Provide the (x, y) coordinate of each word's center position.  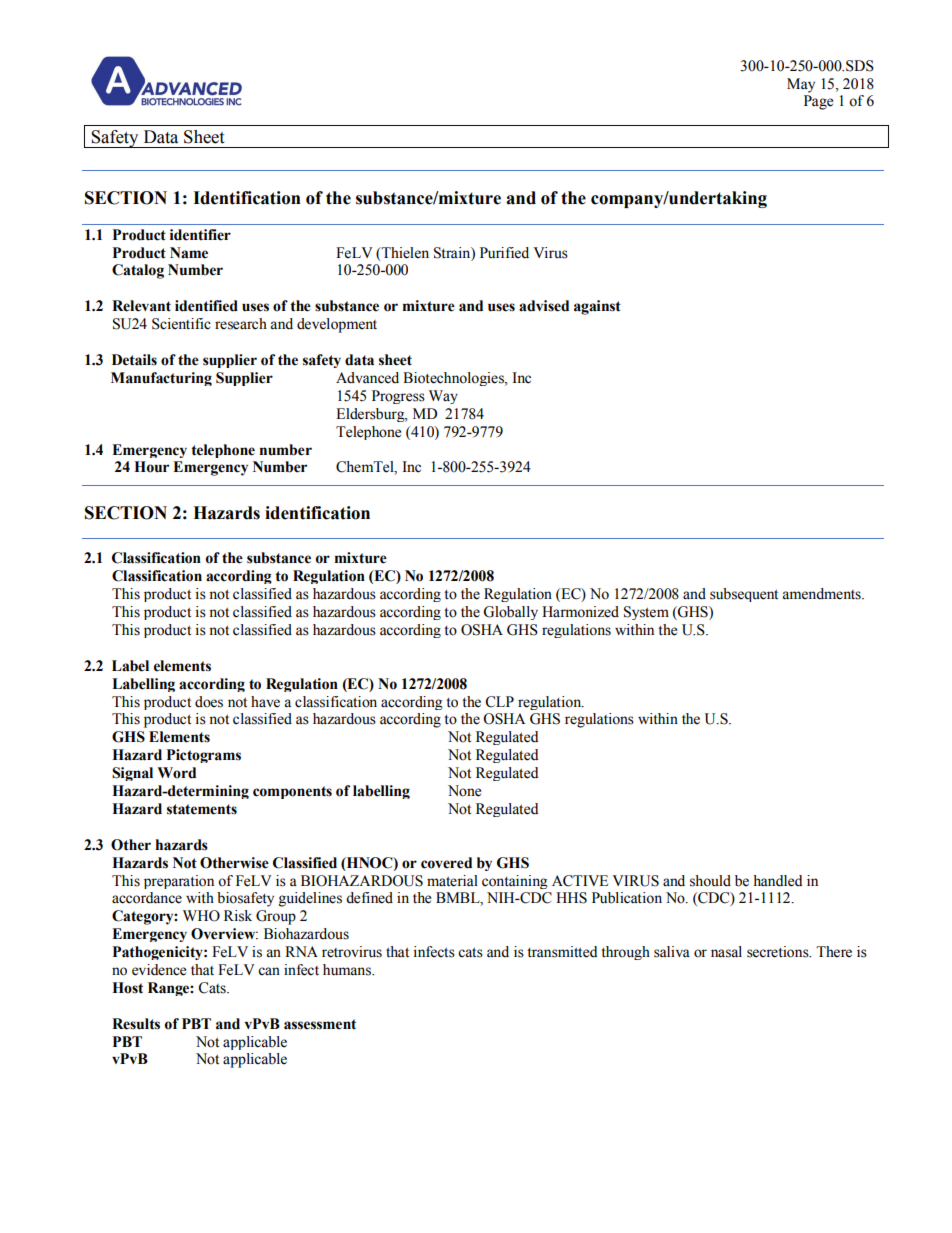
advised (544, 306)
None (464, 791)
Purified (504, 253)
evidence (159, 970)
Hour (151, 467)
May (801, 85)
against (597, 307)
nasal (726, 952)
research (241, 324)
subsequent (744, 595)
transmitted (562, 952)
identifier (200, 235)
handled (778, 881)
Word (176, 773)
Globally (510, 613)
